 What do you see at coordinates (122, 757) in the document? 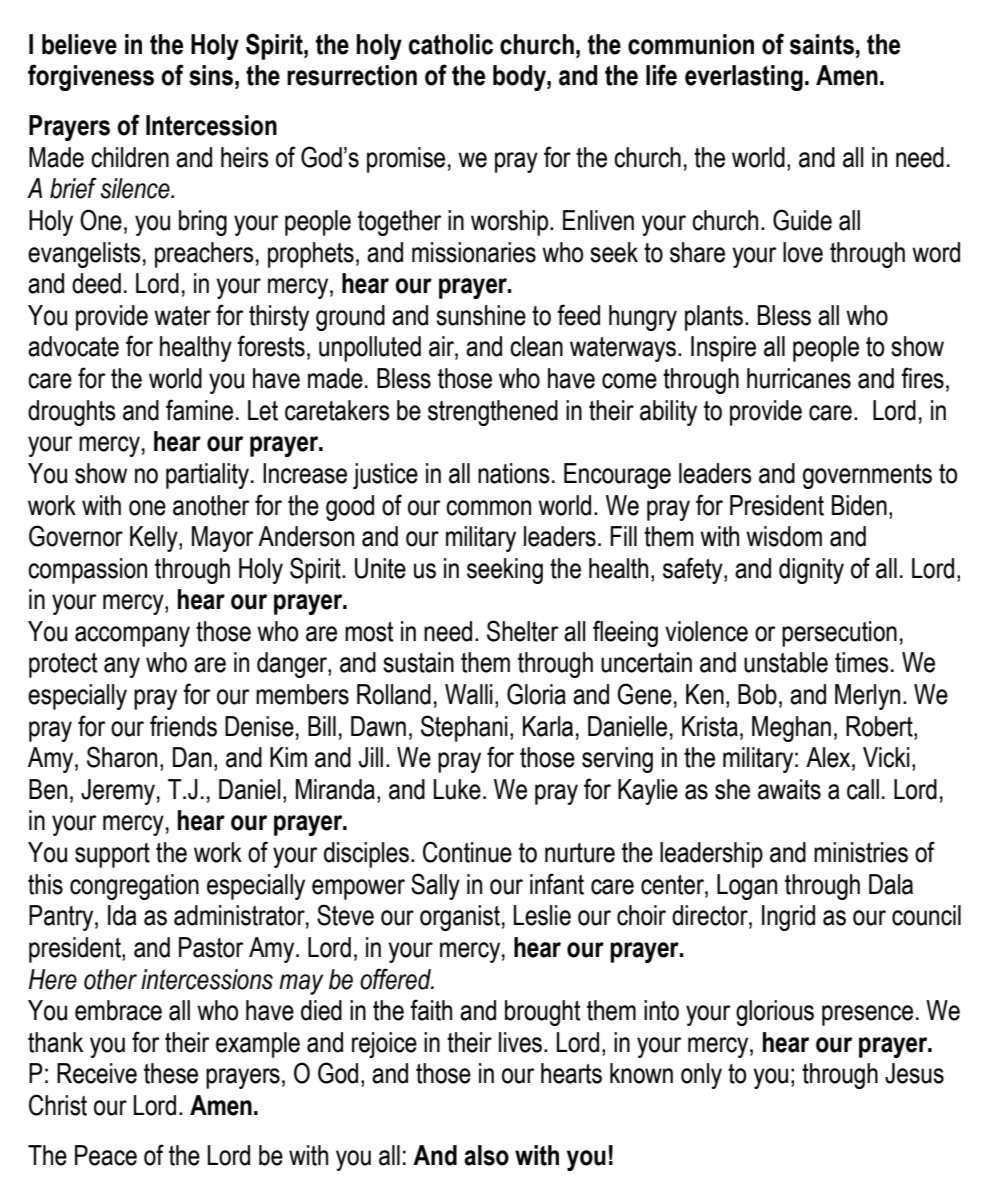
I see `Sharon` at bounding box center [122, 757].
